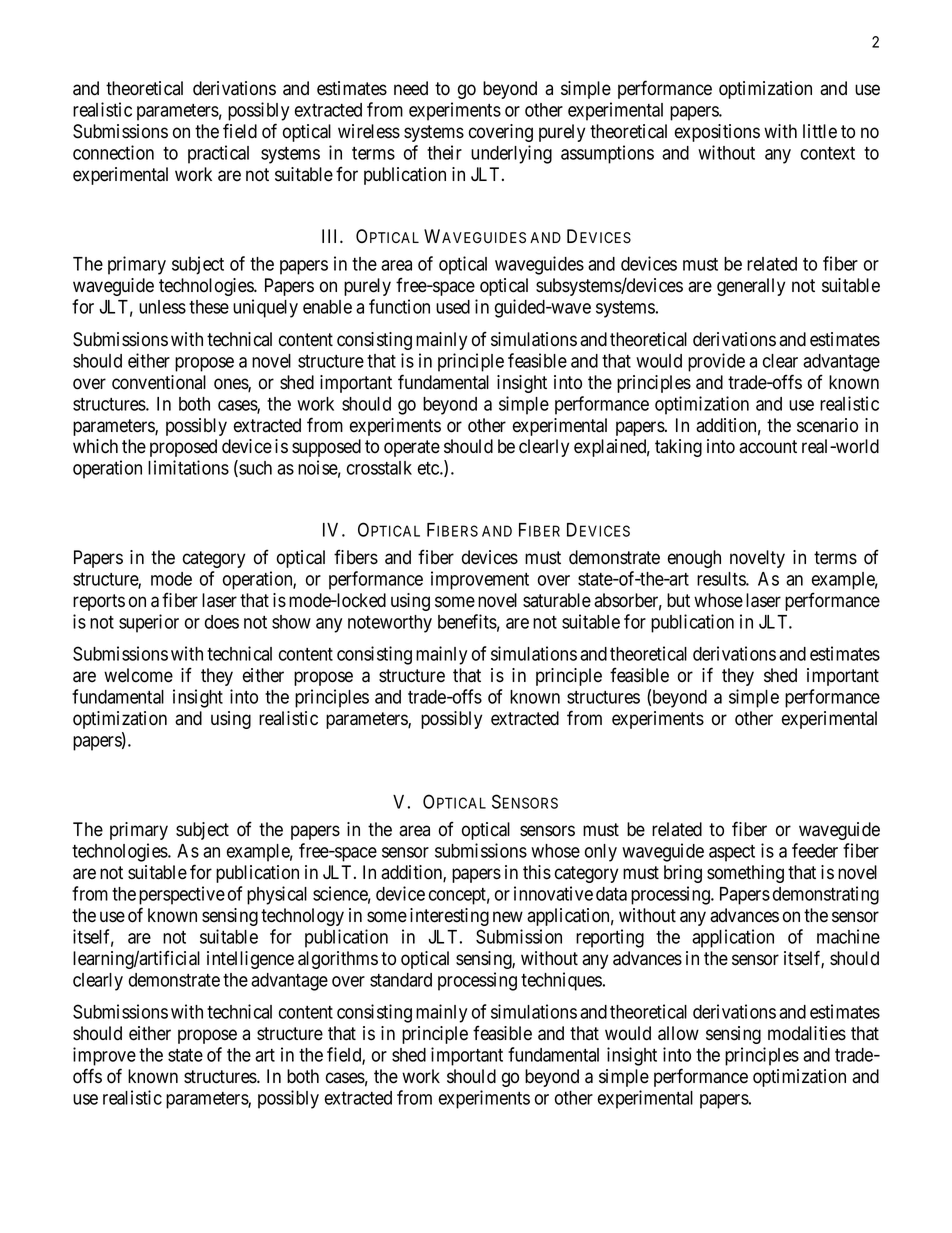  Describe the element at coordinates (250, 960) in the screenshot. I see `intelligence` at that location.
